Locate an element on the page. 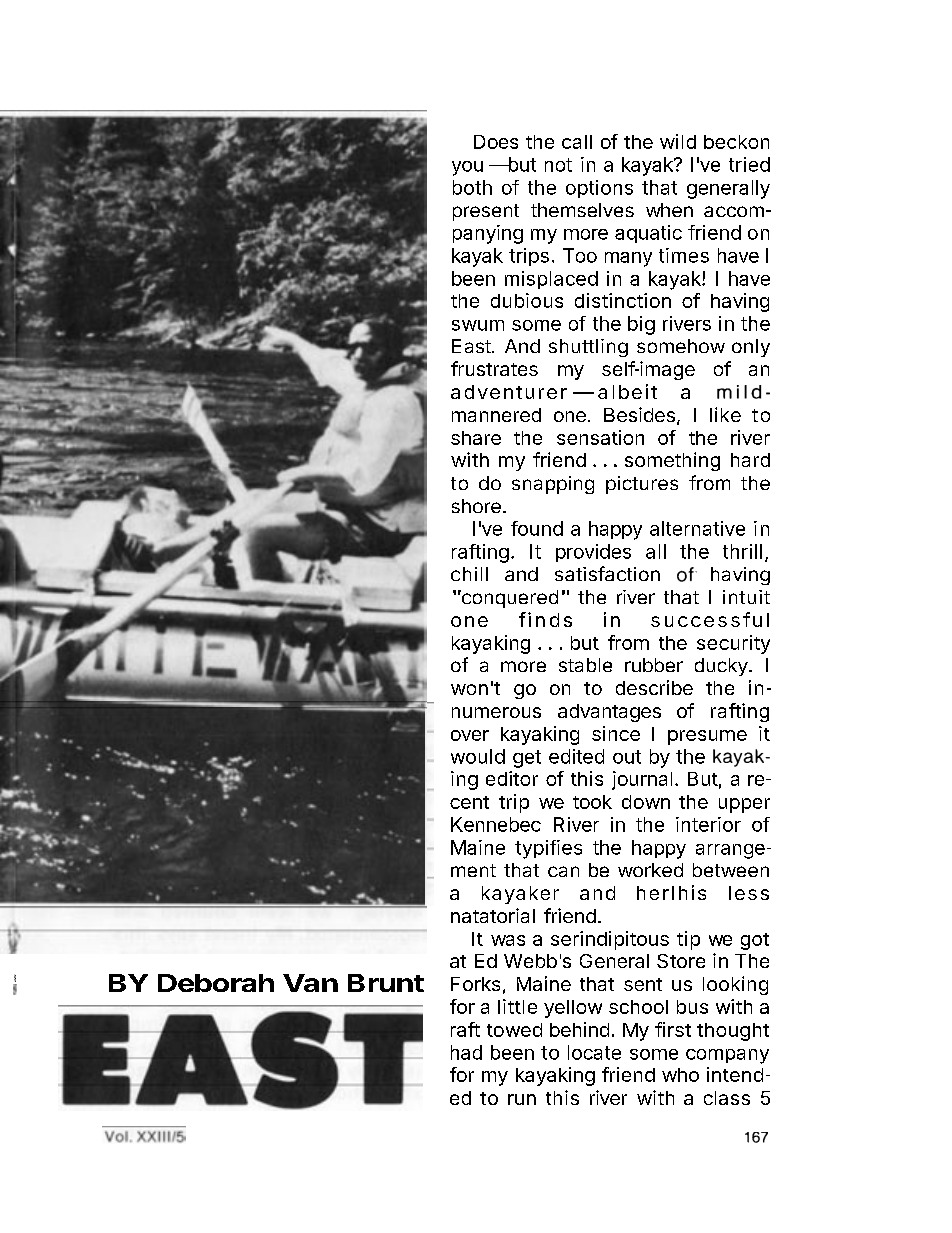 The width and height of the image is (952, 1233). who is located at coordinates (680, 1075).
